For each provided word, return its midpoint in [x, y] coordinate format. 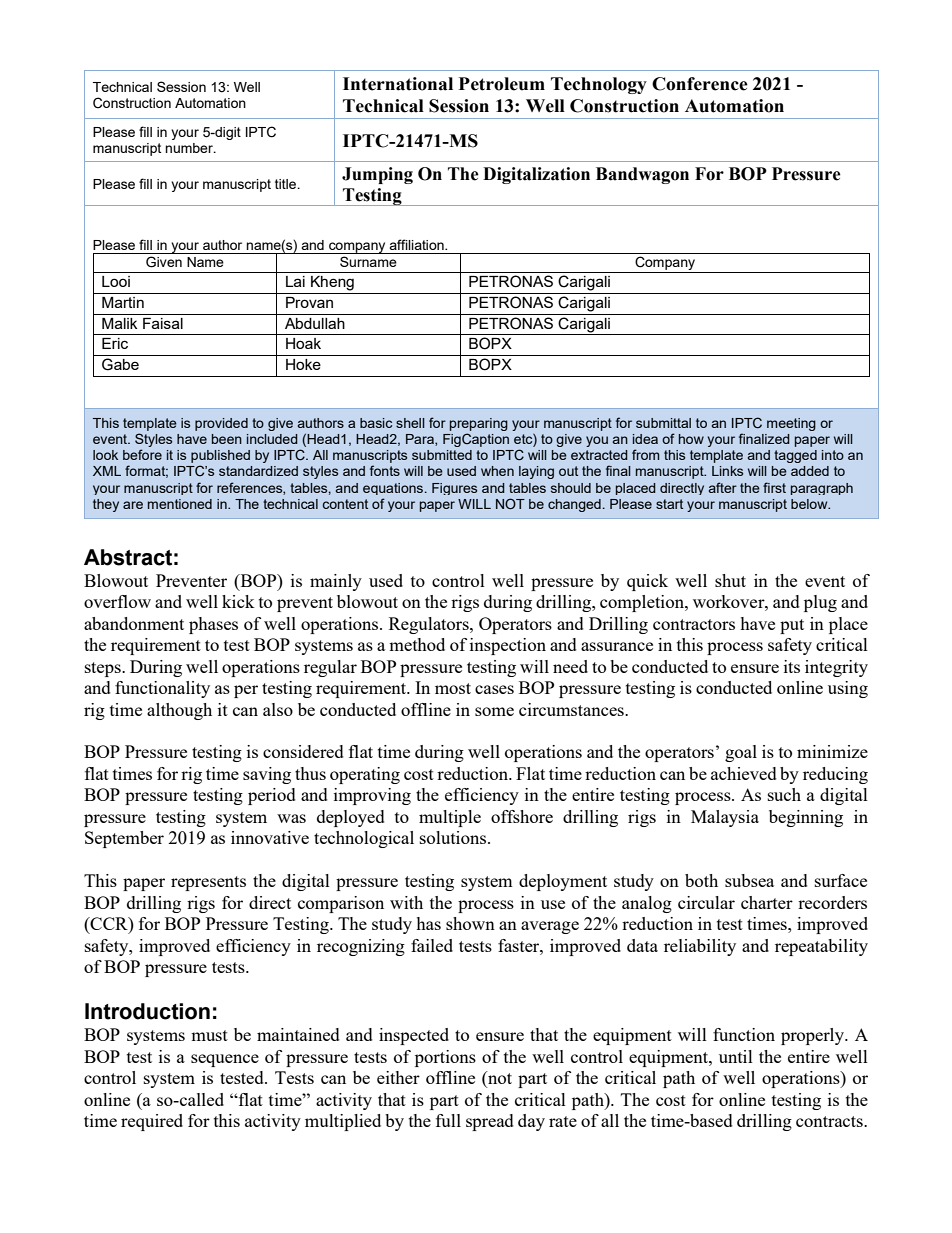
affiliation [417, 244]
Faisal [163, 323]
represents [208, 883]
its [792, 666]
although [179, 711]
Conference [700, 84]
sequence [225, 1060]
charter [767, 902]
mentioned [180, 504]
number [190, 148]
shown [470, 923]
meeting [791, 424]
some [494, 711]
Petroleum [502, 84]
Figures [454, 489]
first [774, 487]
